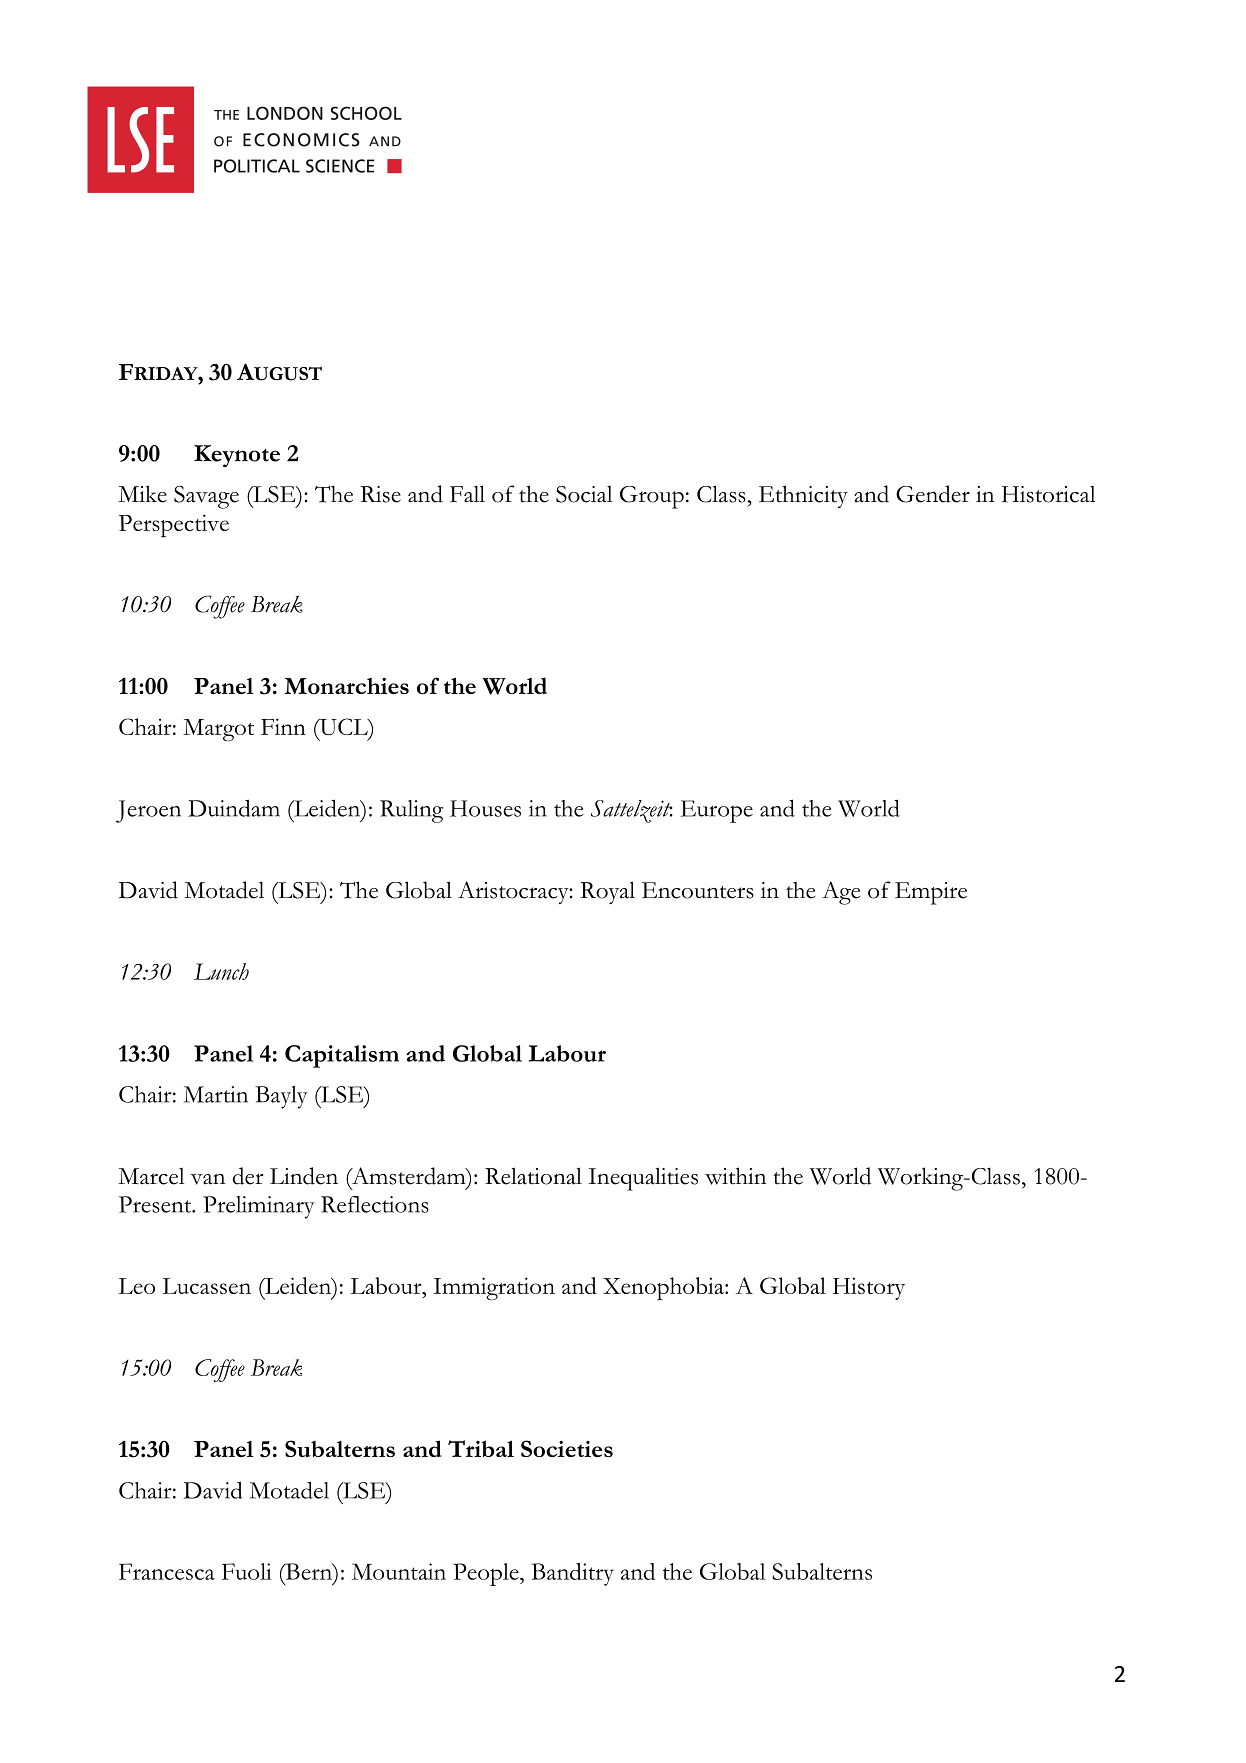 The image size is (1246, 1763). What do you see at coordinates (931, 893) in the document?
I see `Empire` at bounding box center [931, 893].
